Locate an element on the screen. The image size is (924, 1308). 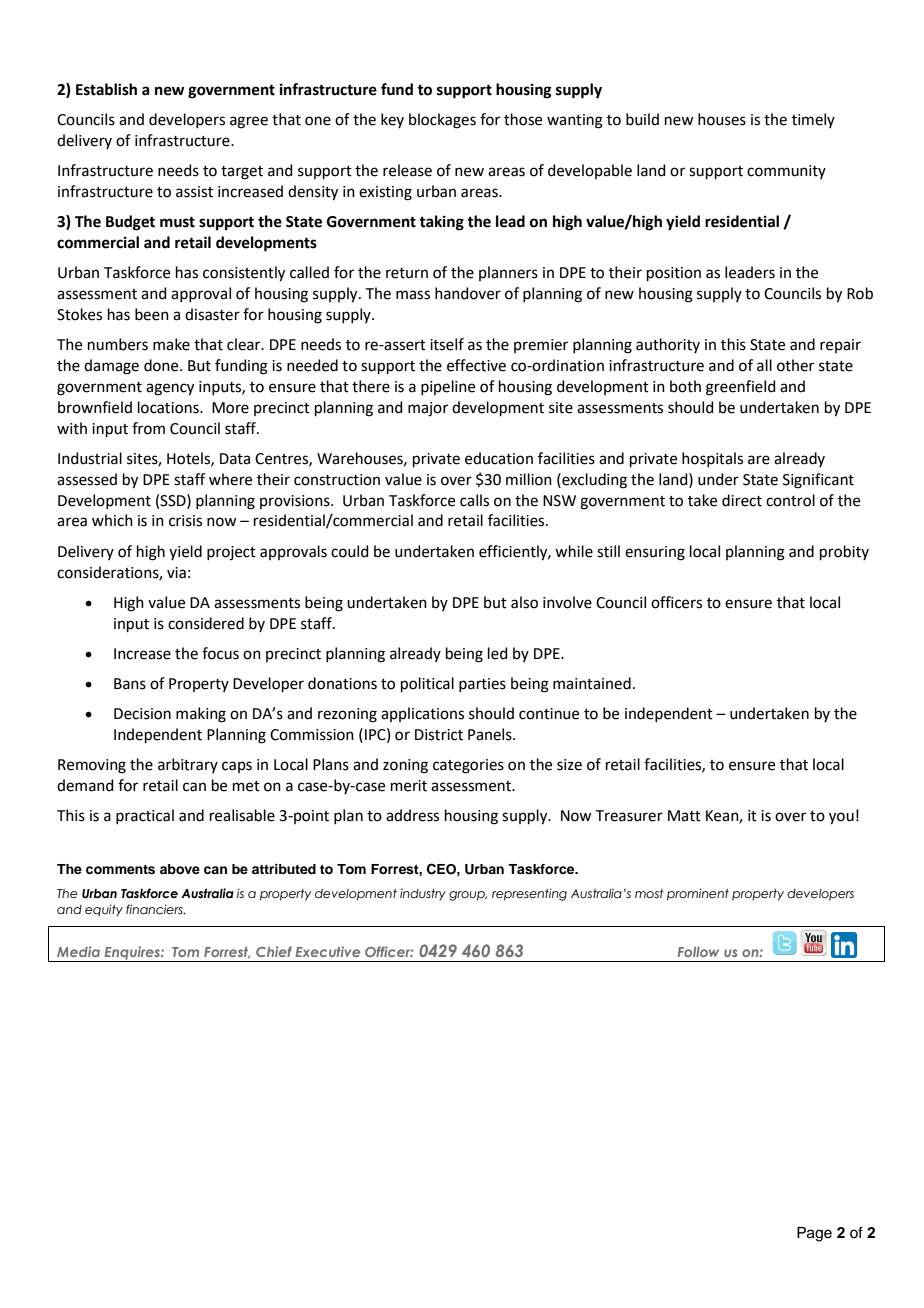
Media is located at coordinates (78, 951).
